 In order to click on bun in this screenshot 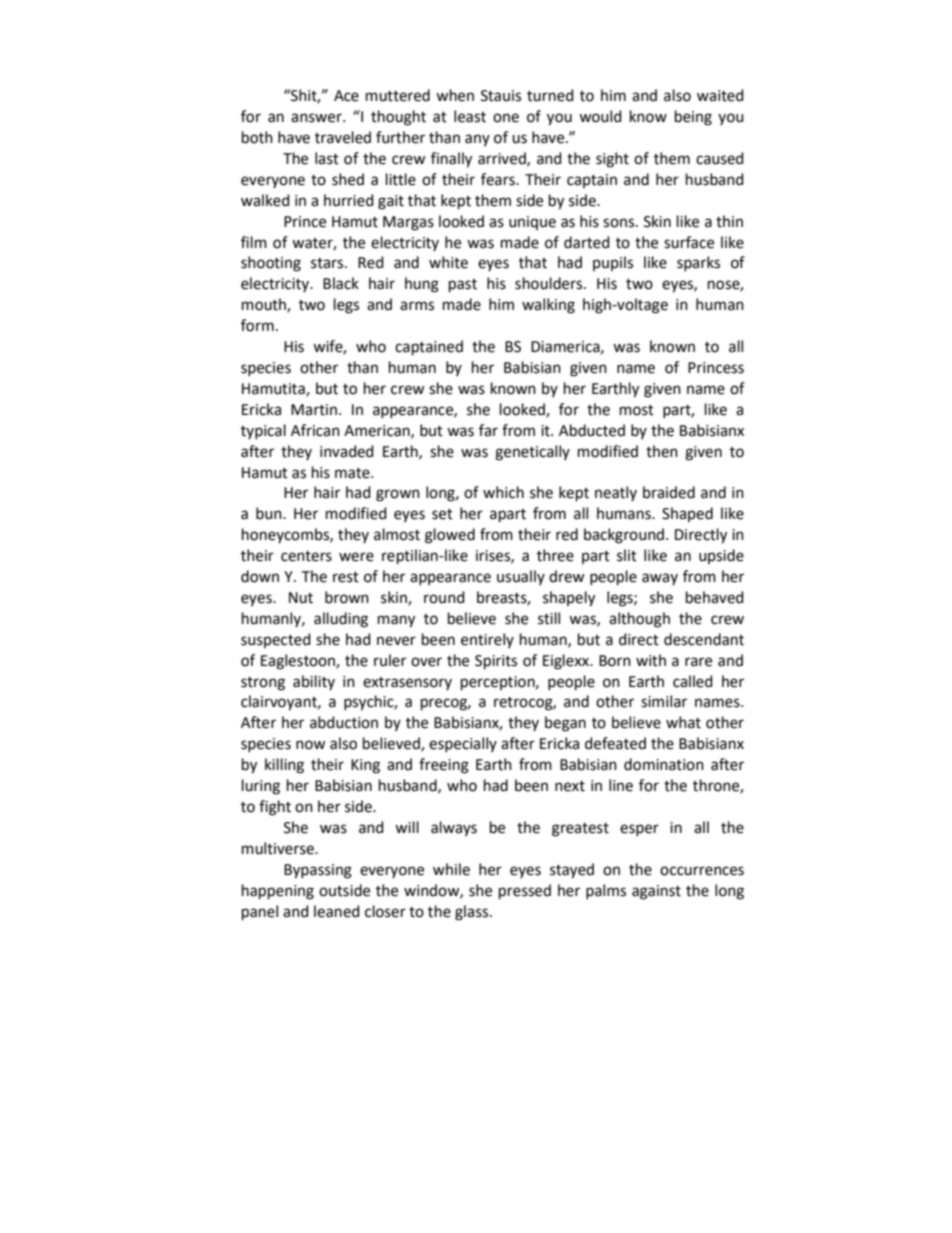, I will do `click(270, 513)`.
